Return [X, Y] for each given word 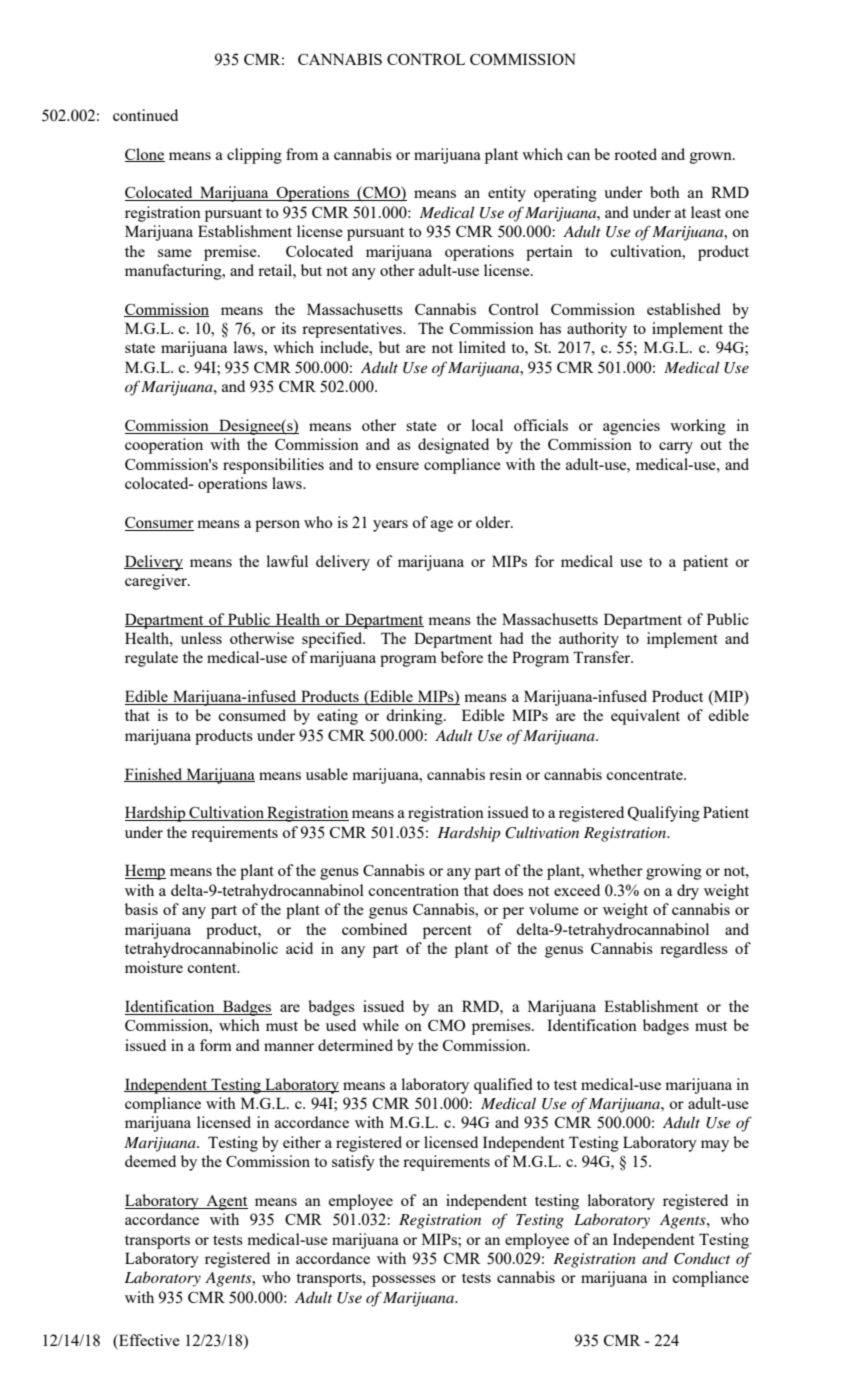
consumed [252, 715]
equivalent [645, 717]
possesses [404, 1281]
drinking [415, 717]
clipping [254, 156]
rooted [635, 154]
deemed [150, 1161]
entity [507, 194]
